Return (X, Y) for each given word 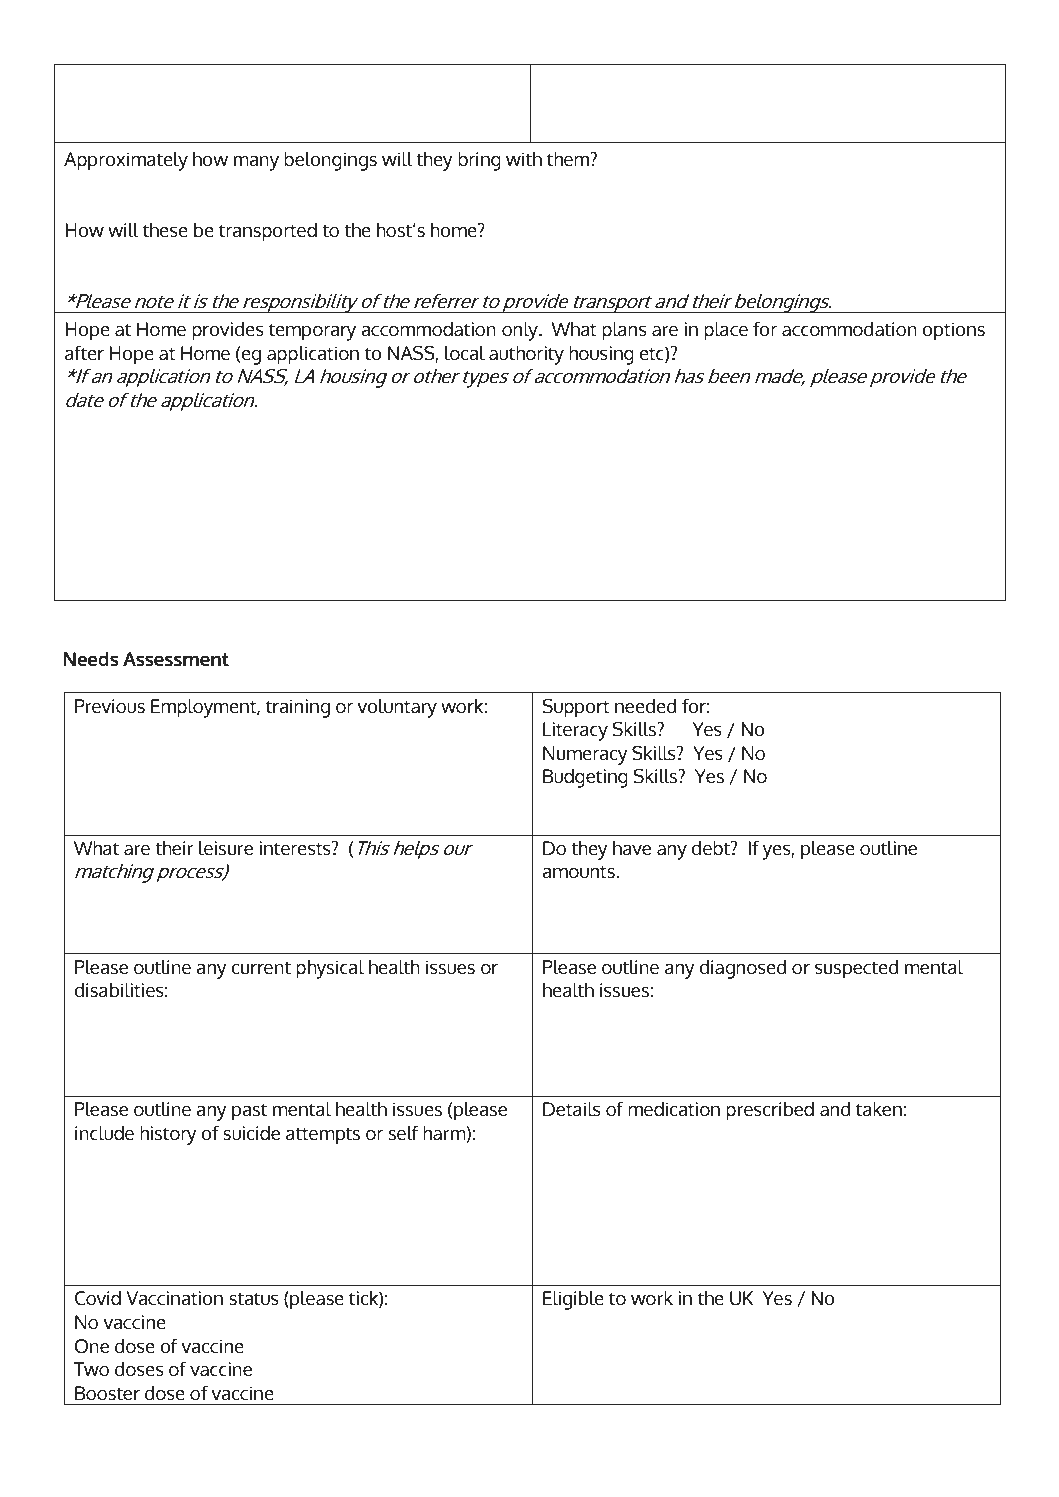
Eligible (573, 1300)
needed (646, 706)
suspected (857, 969)
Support (576, 708)
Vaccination (175, 1298)
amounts (579, 871)
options (953, 331)
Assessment (176, 659)
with (524, 159)
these (165, 230)
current (261, 967)
